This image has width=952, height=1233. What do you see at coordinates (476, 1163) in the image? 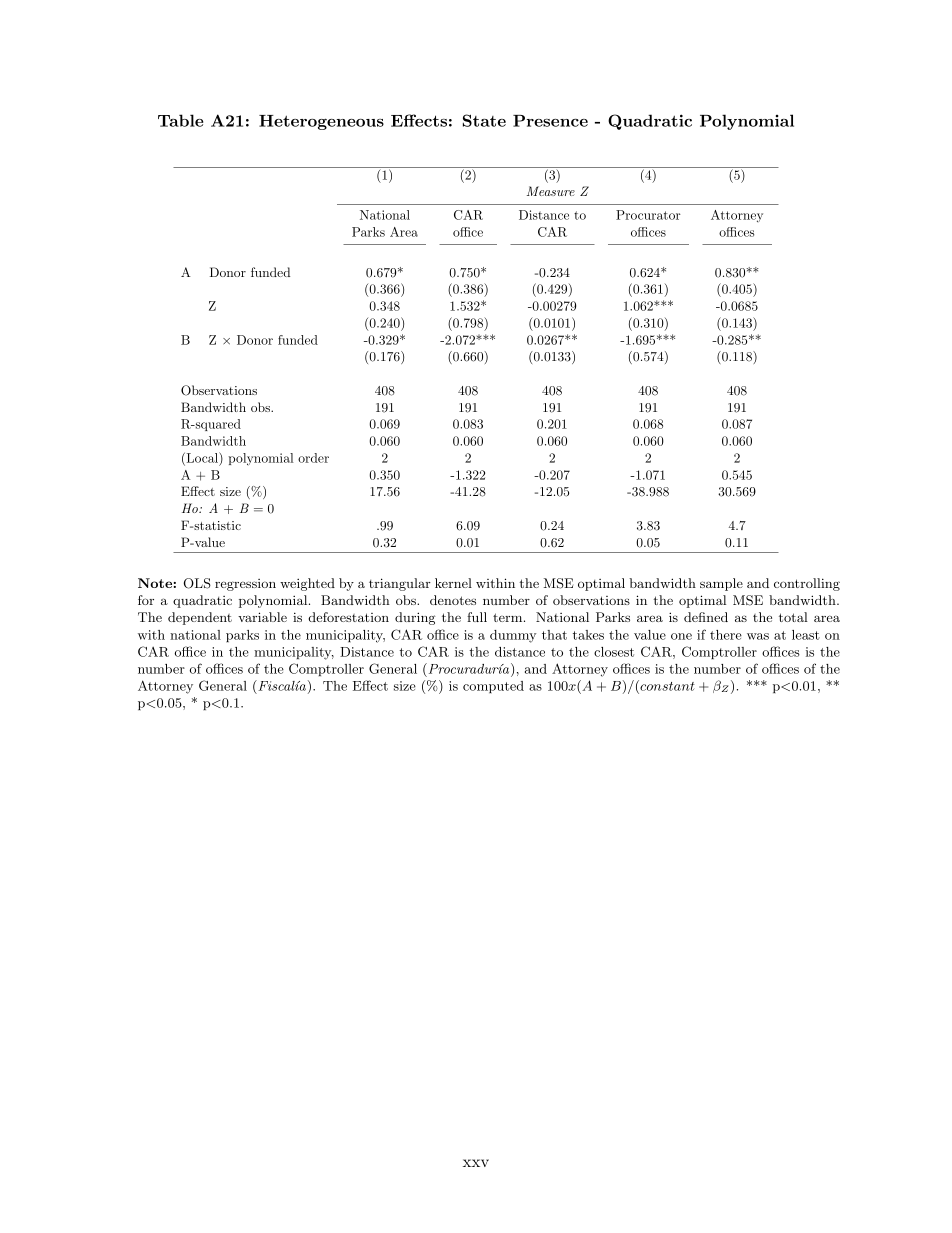
I see `xxv` at bounding box center [476, 1163].
